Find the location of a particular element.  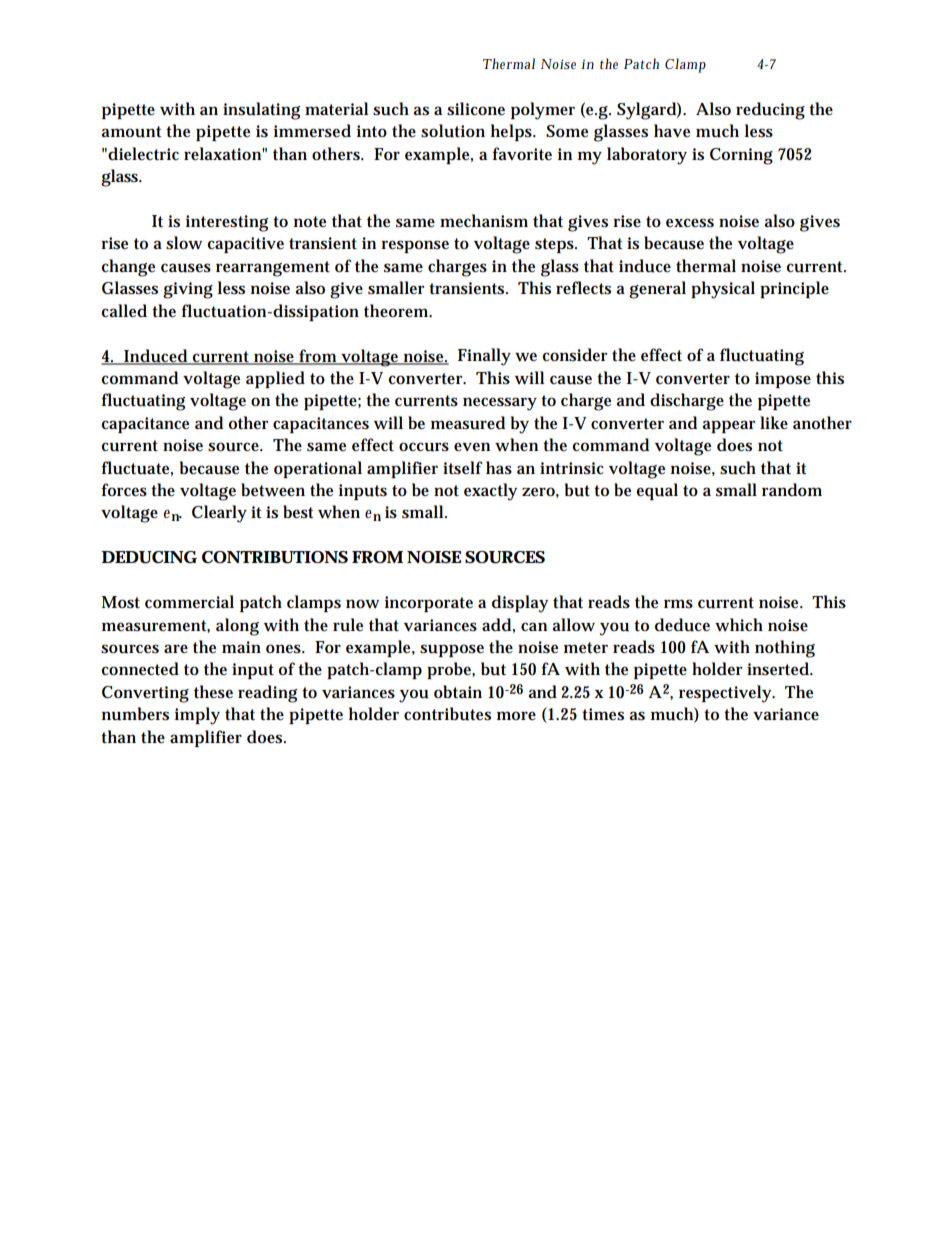

relaxation is located at coordinates (224, 154).
